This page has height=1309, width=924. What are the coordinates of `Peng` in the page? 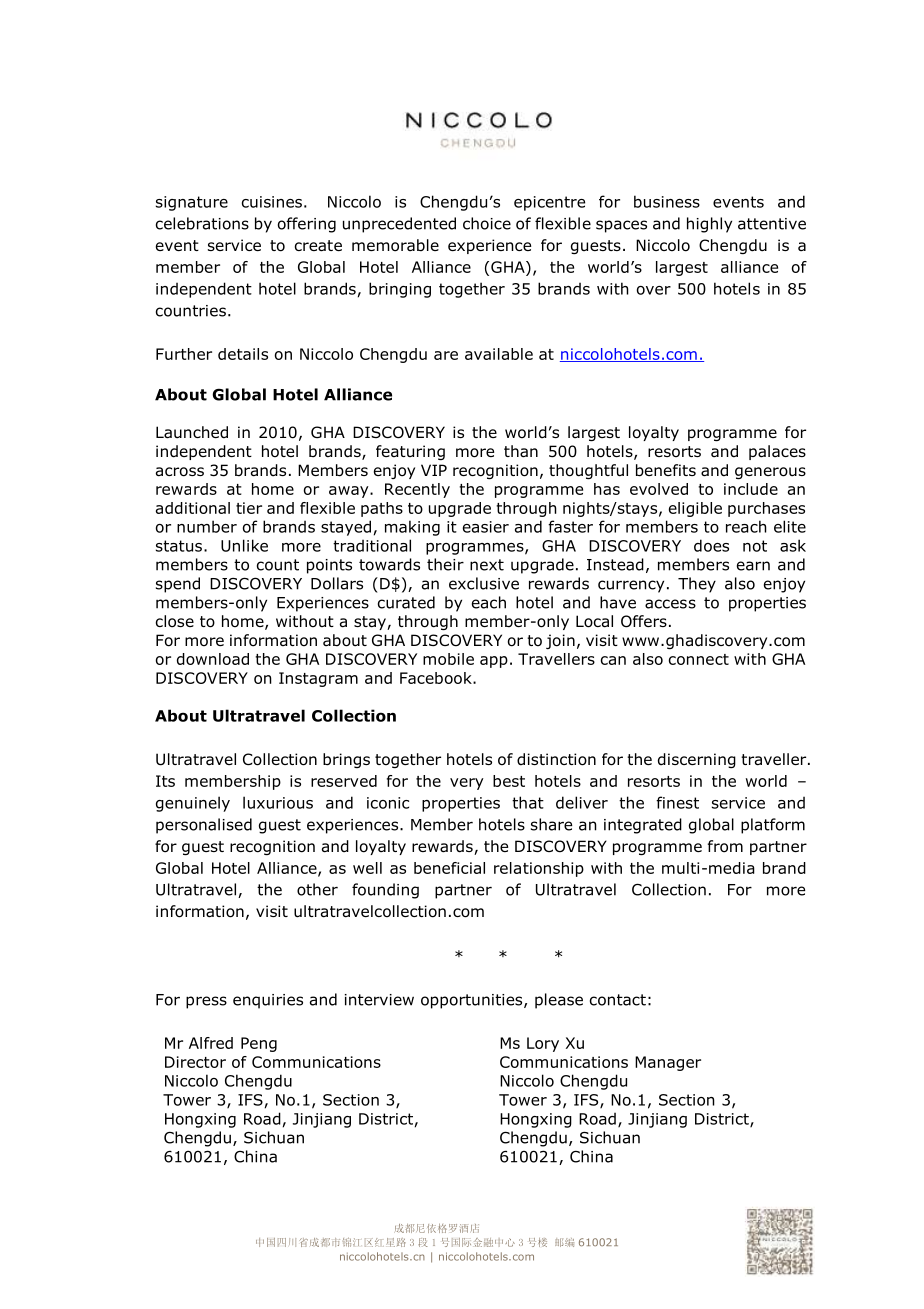 It's located at (259, 1044).
